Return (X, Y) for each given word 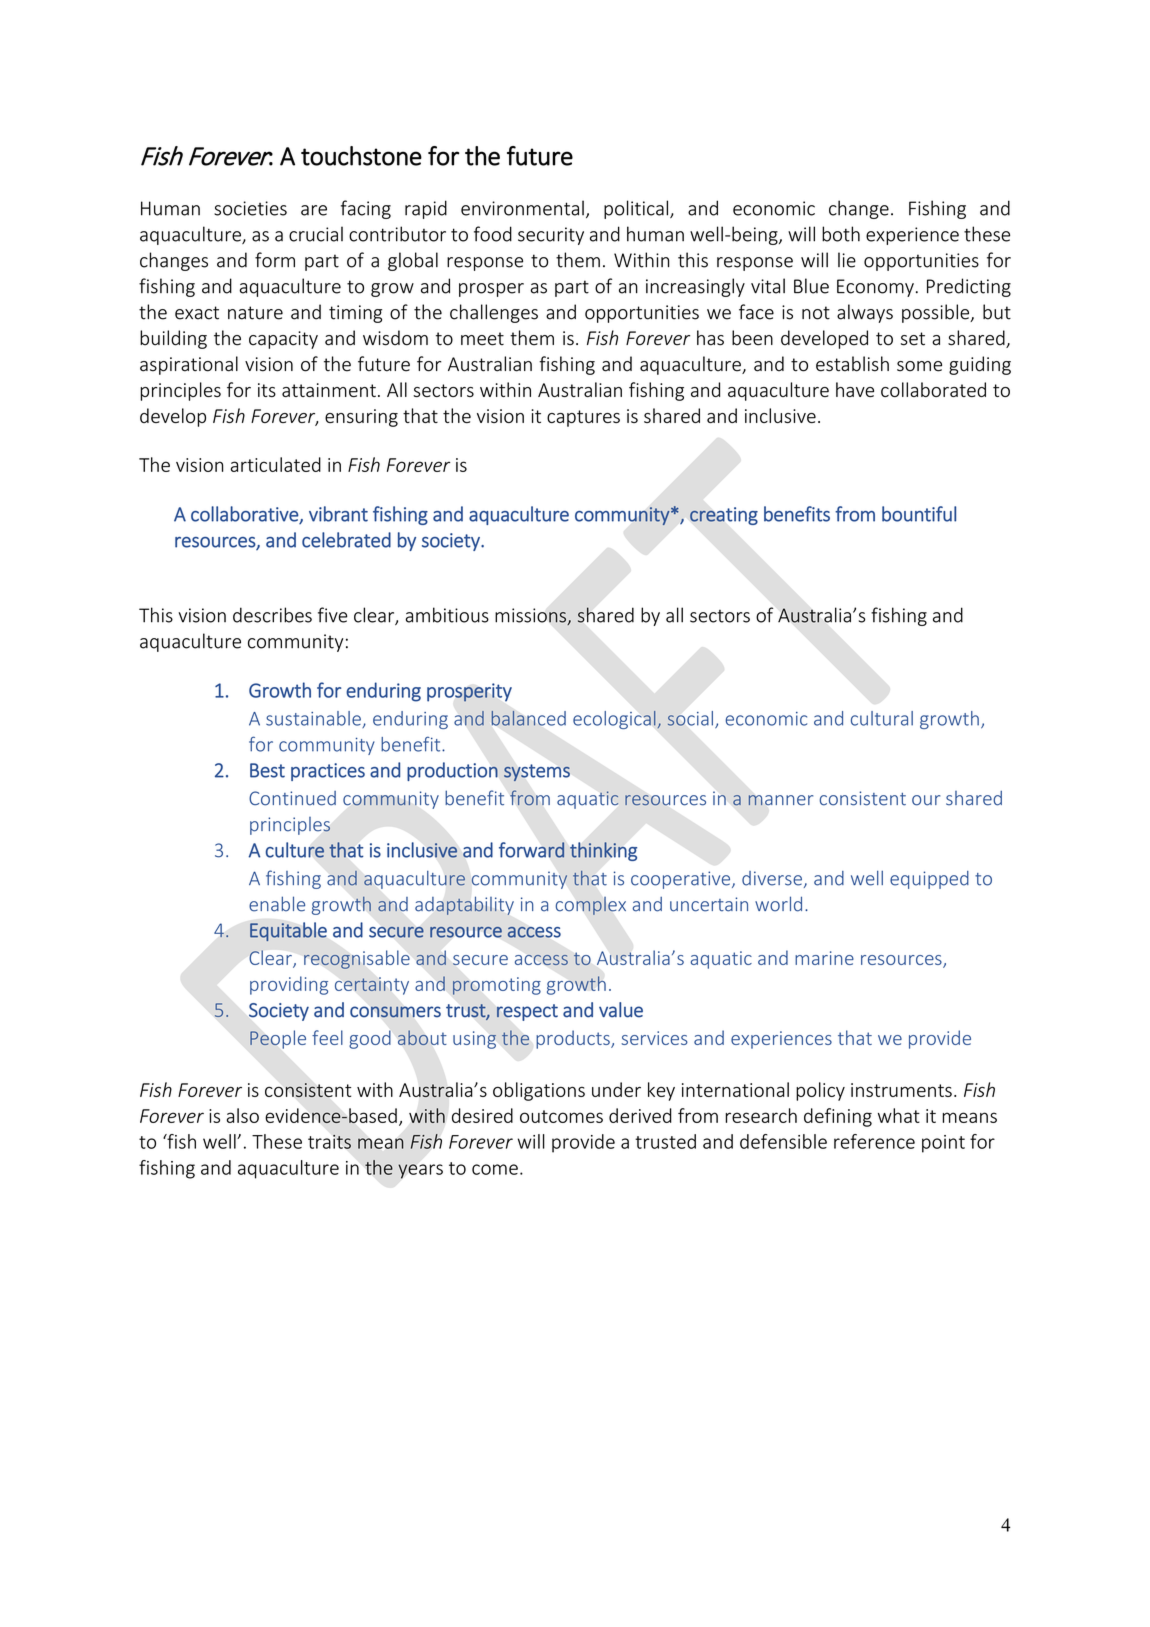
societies (250, 208)
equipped (929, 880)
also (243, 1115)
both (841, 234)
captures (583, 418)
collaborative (245, 515)
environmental (522, 208)
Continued (292, 798)
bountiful (919, 514)
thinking (603, 851)
